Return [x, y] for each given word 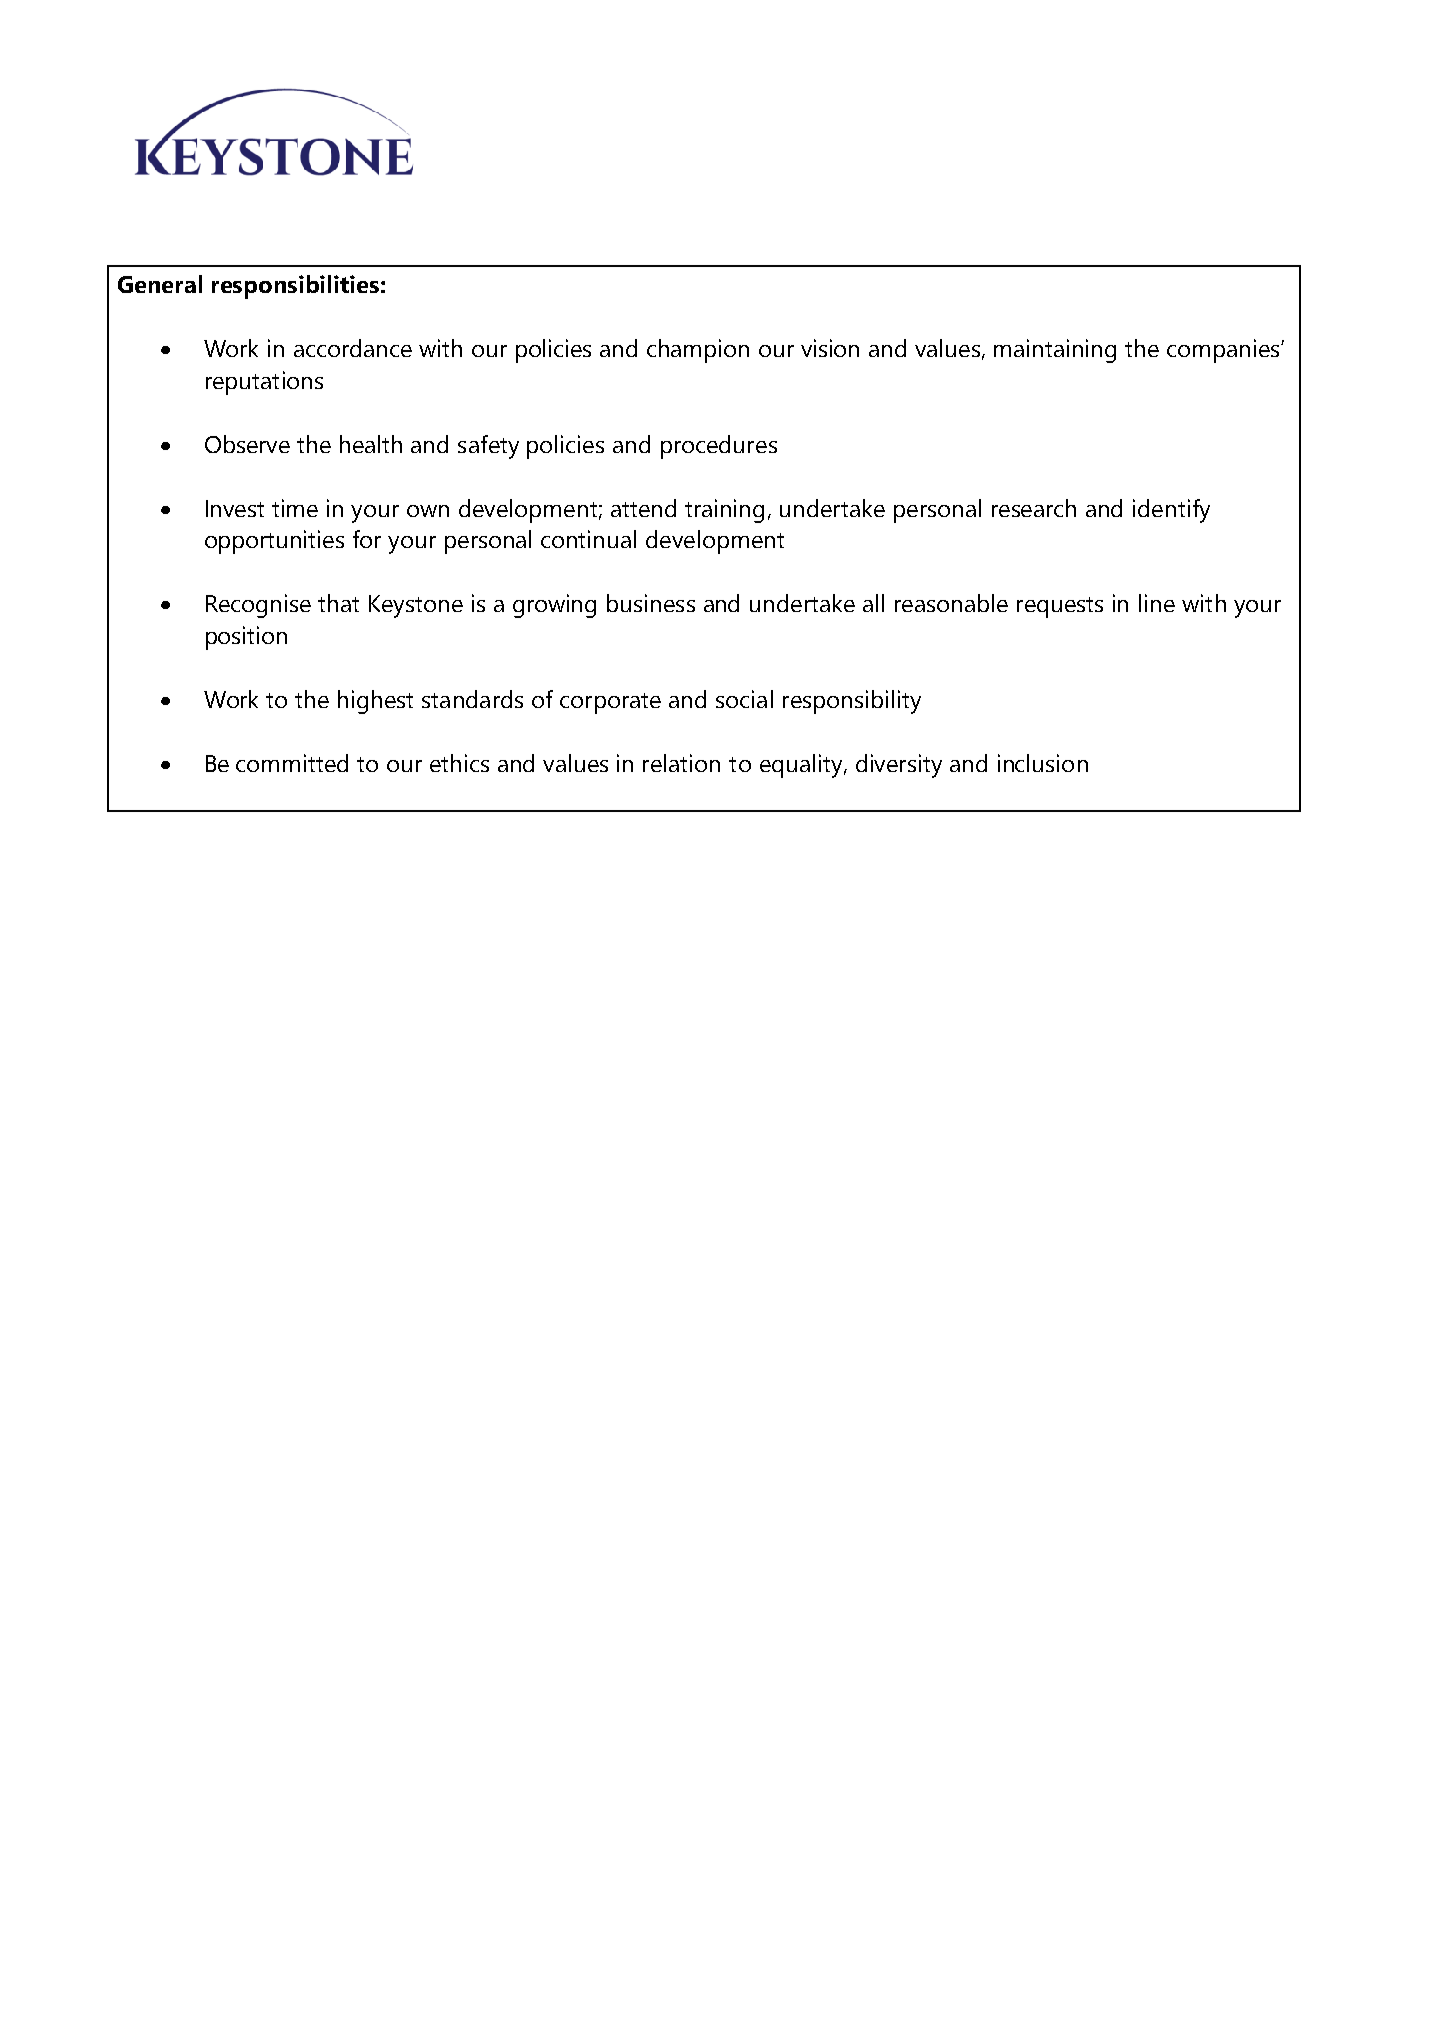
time [295, 508]
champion [698, 351]
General [160, 284]
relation [681, 763]
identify [1171, 511]
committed [292, 763]
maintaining [1055, 351]
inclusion [1043, 763]
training [724, 511]
